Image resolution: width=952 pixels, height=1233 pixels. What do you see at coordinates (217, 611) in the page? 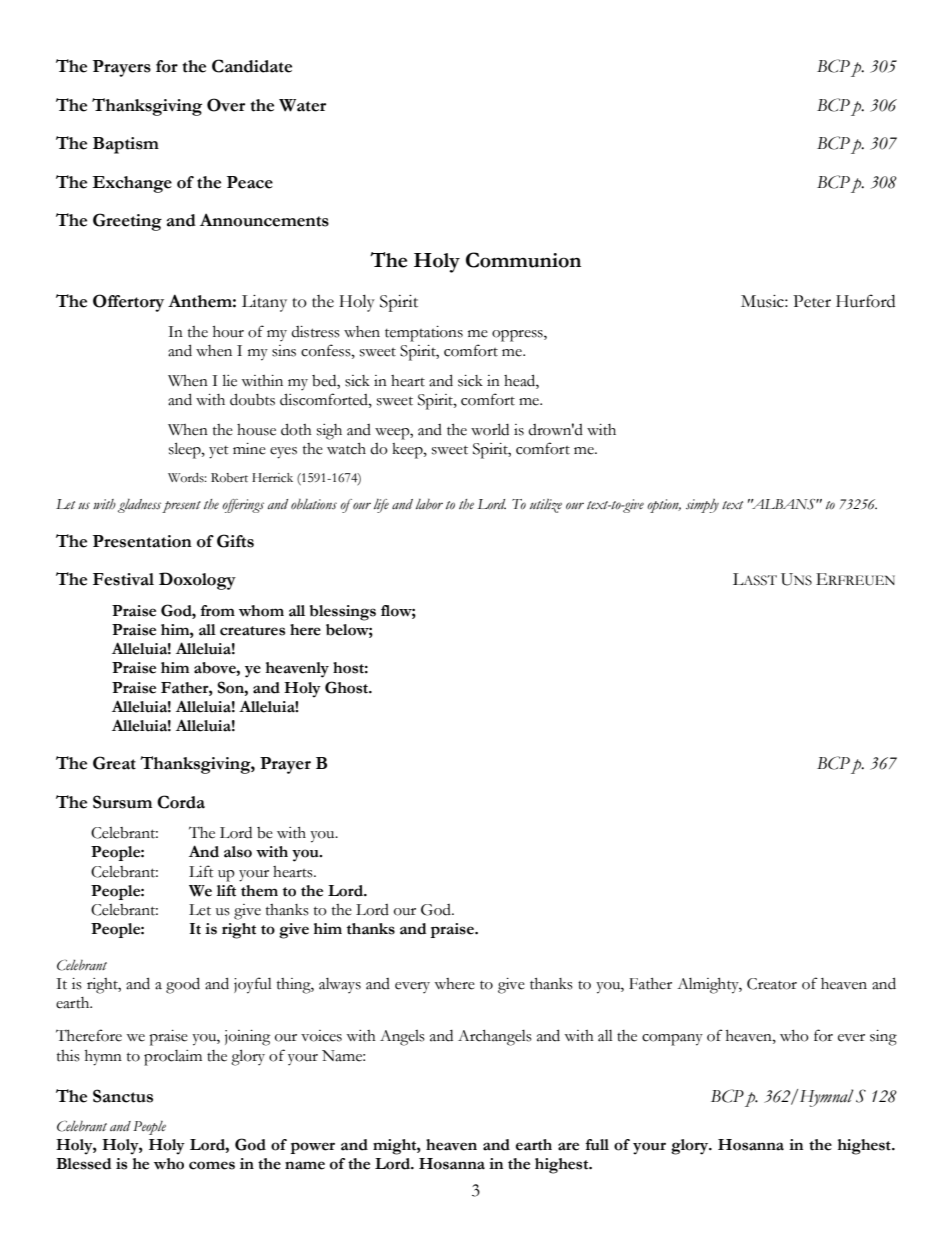
I see `from` at bounding box center [217, 611].
